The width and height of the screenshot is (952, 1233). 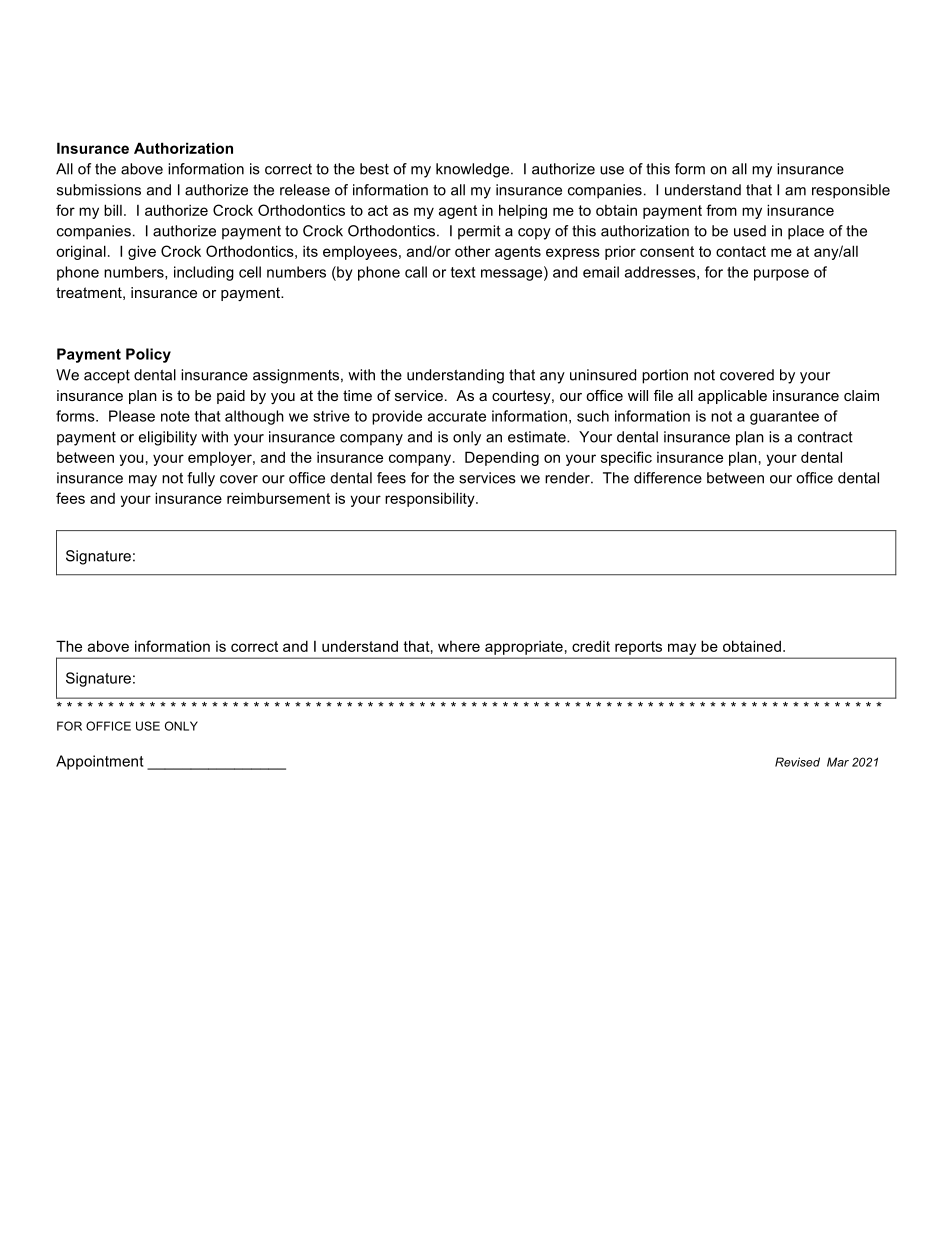 I want to click on helping, so click(x=523, y=211).
